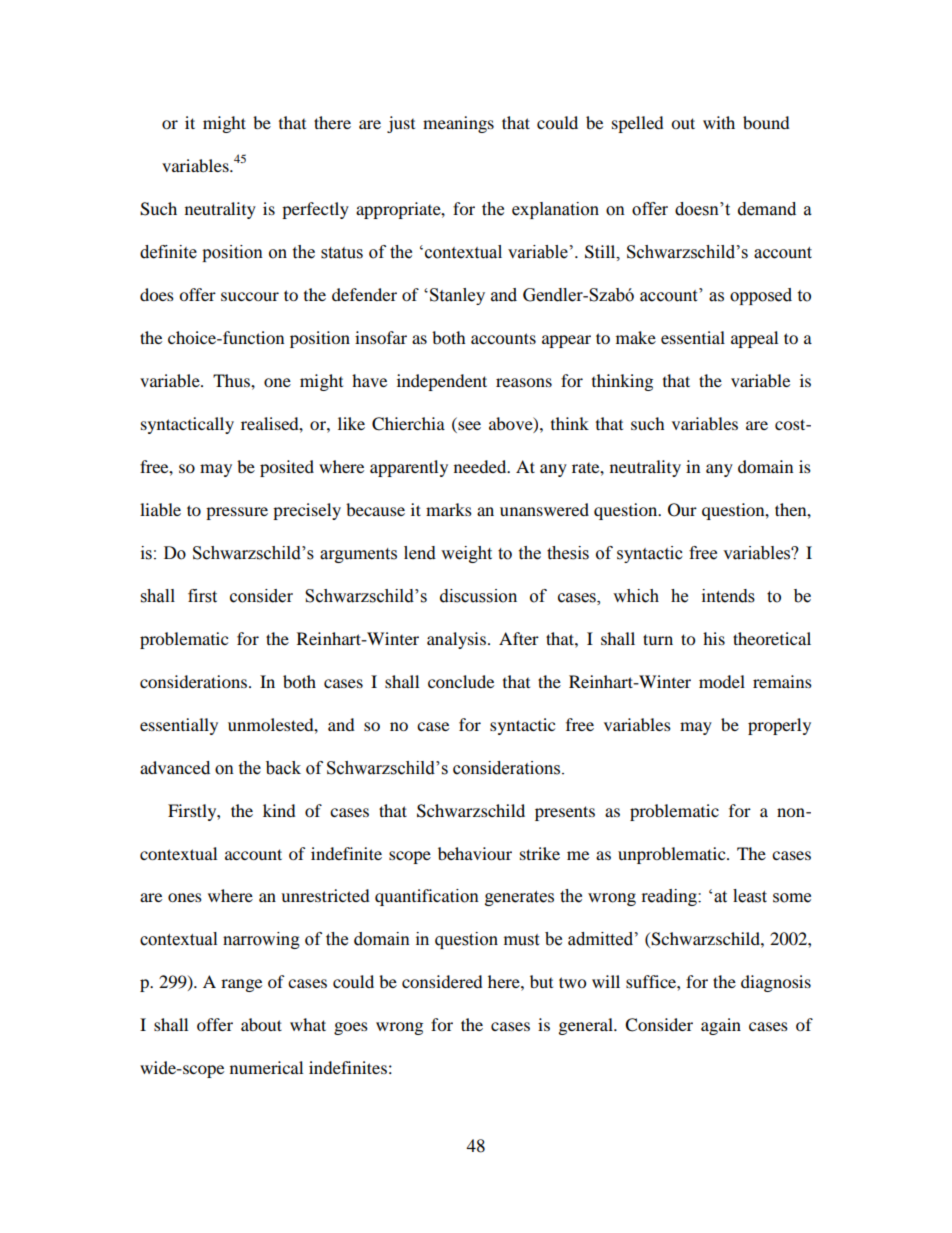 The width and height of the image is (952, 1233). Describe the element at coordinates (719, 122) in the image. I see `with` at that location.
